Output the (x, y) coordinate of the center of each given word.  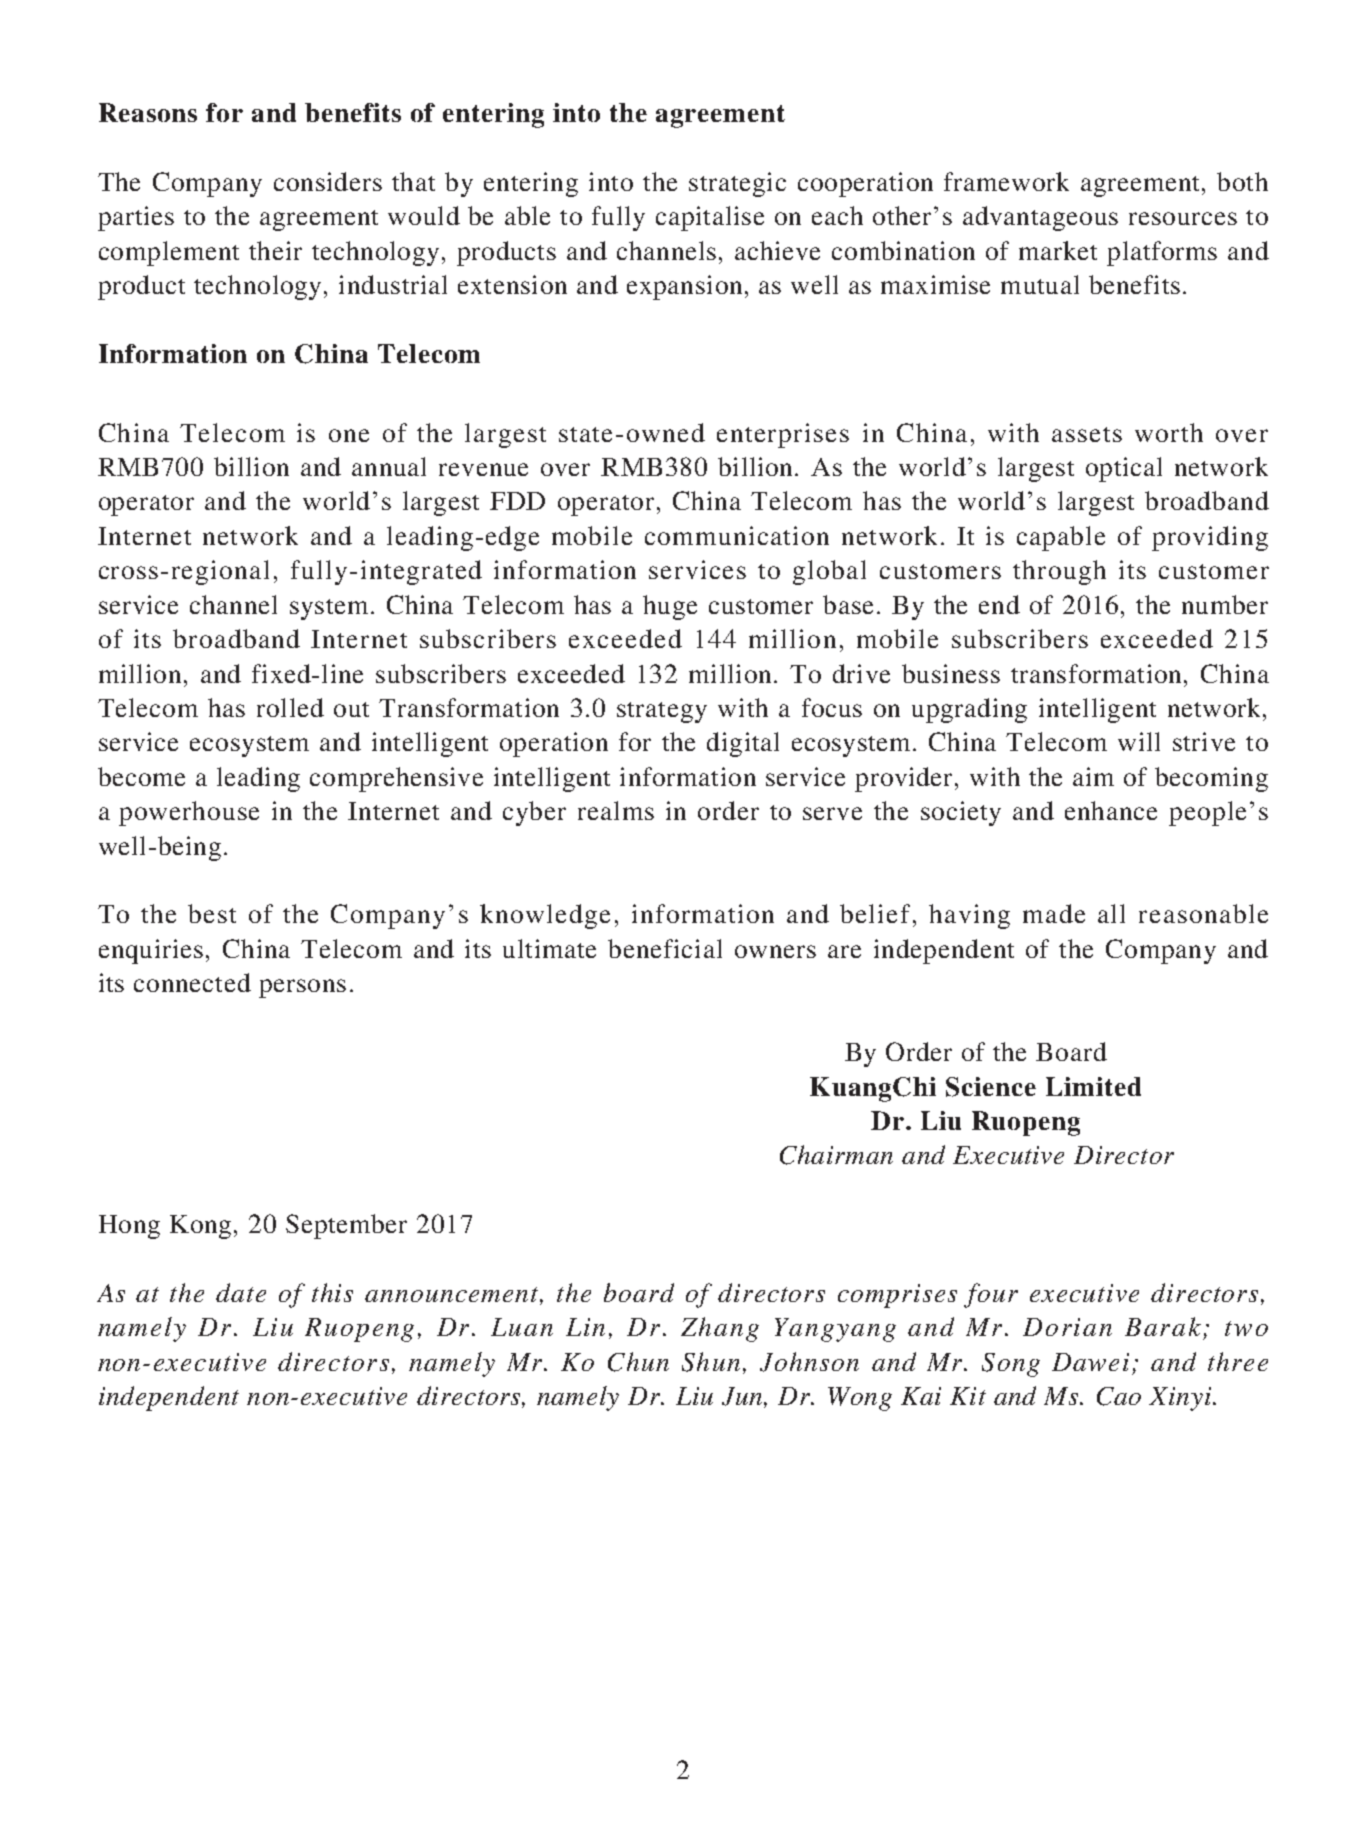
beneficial (665, 948)
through (1059, 572)
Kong (200, 1227)
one (349, 435)
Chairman (836, 1155)
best (212, 913)
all (1111, 913)
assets (1087, 434)
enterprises (783, 435)
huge (670, 607)
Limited (1093, 1086)
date (241, 1292)
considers (328, 181)
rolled (290, 707)
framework (1006, 181)
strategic (737, 184)
